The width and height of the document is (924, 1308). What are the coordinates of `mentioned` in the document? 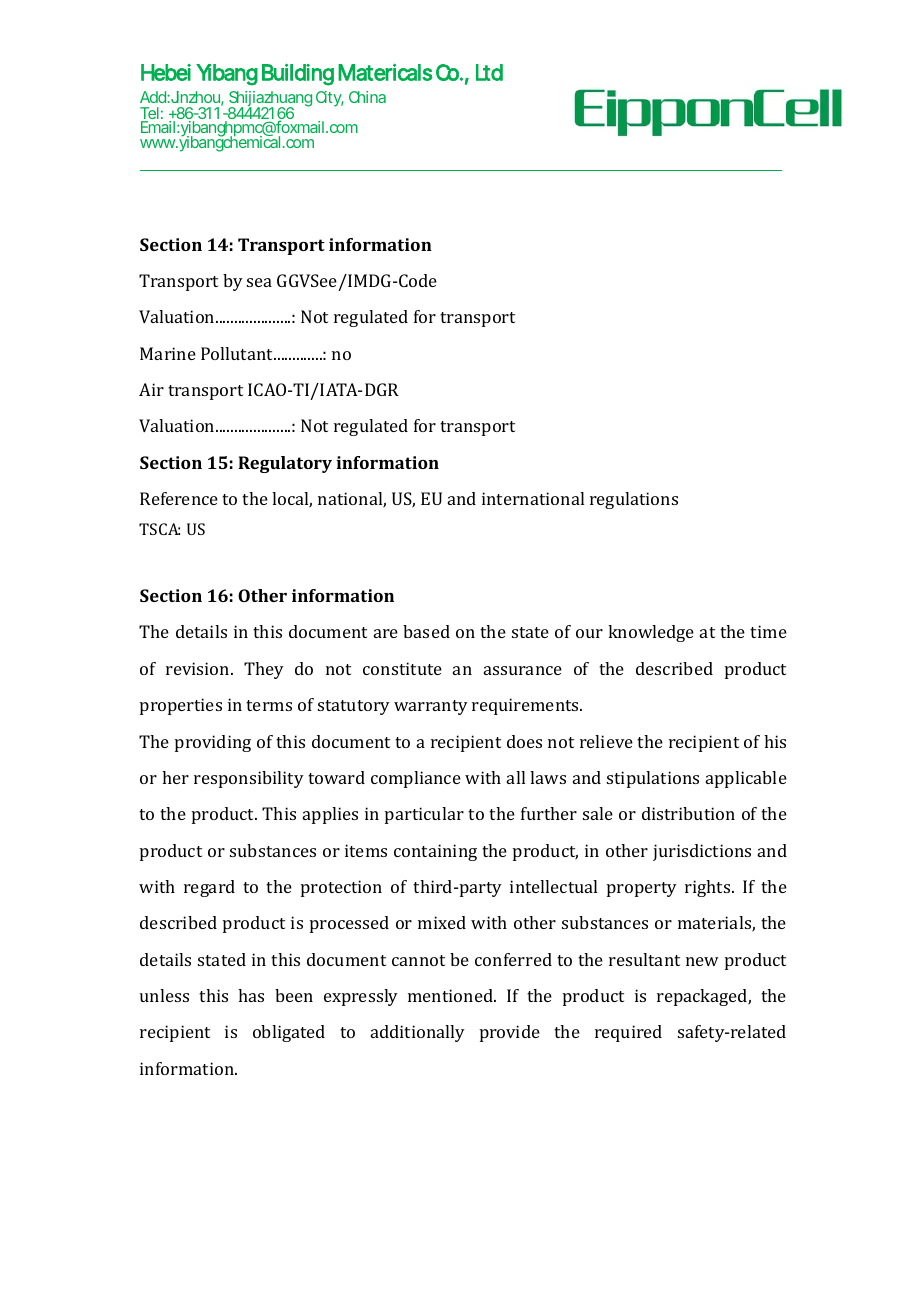 It's located at (451, 995).
